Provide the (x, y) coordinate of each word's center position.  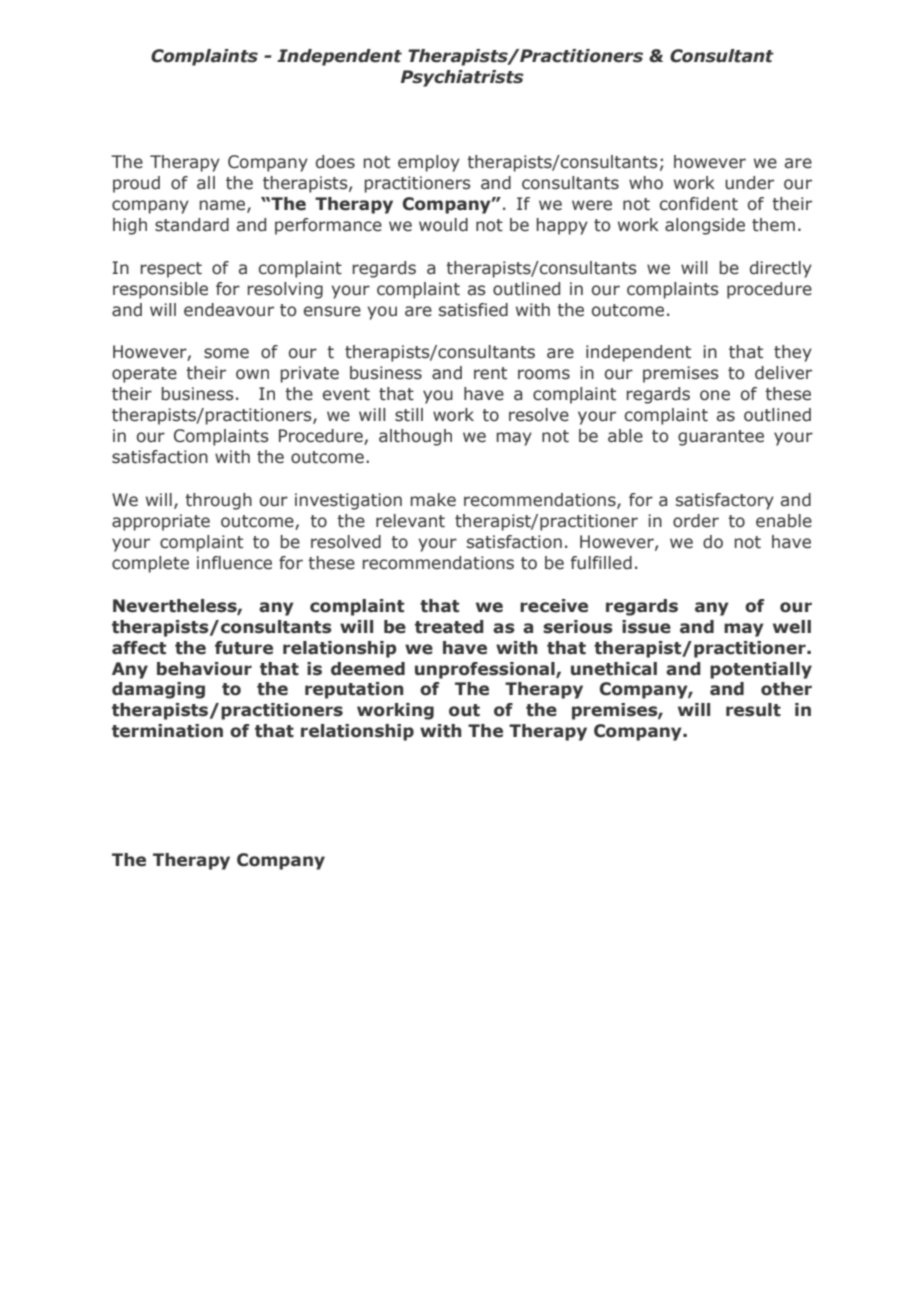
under (749, 183)
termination (167, 731)
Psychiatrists (462, 78)
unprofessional (486, 670)
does (335, 162)
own (252, 374)
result (753, 710)
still (409, 415)
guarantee (721, 438)
